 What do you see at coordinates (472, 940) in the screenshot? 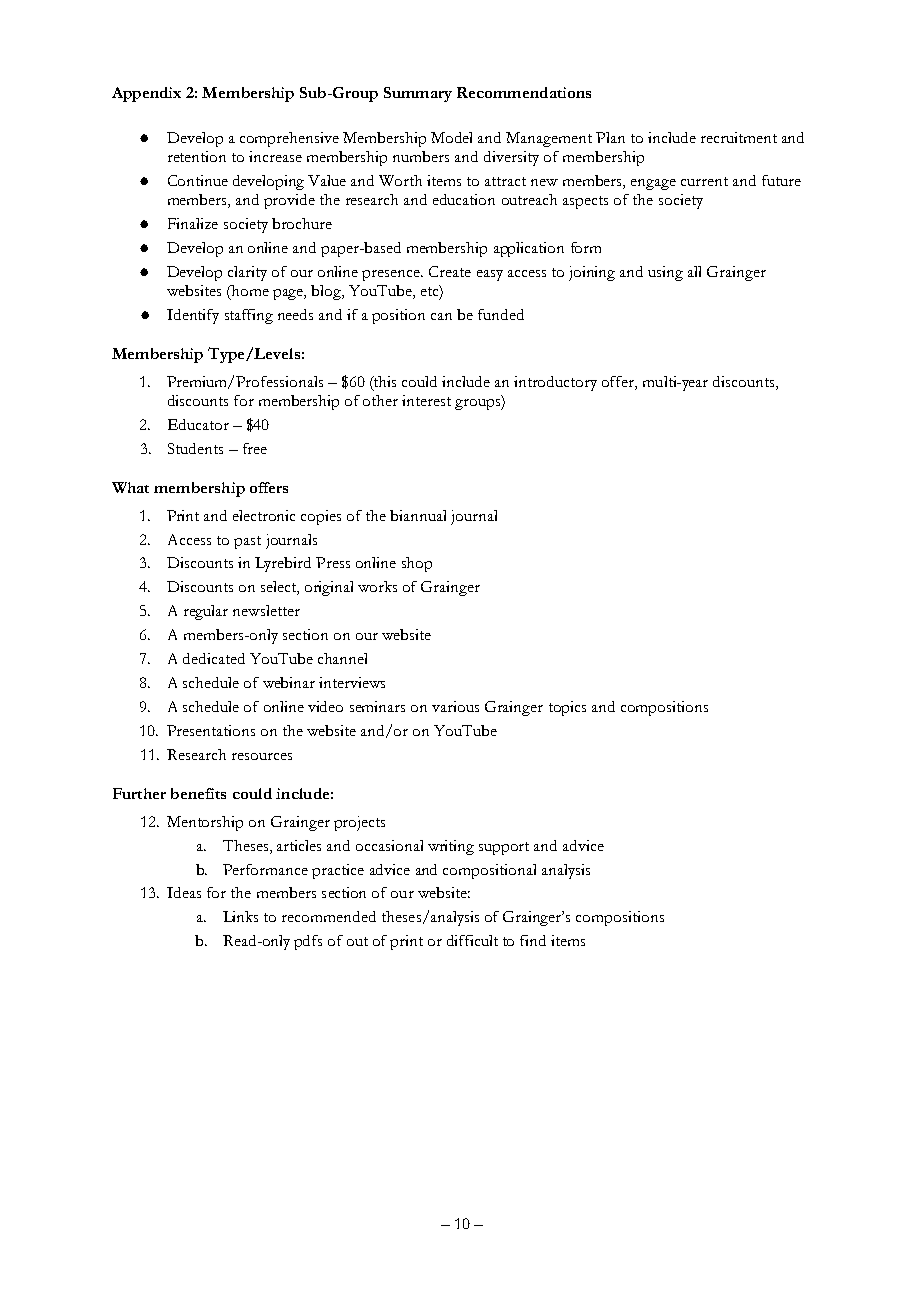
I see `difficult` at bounding box center [472, 940].
